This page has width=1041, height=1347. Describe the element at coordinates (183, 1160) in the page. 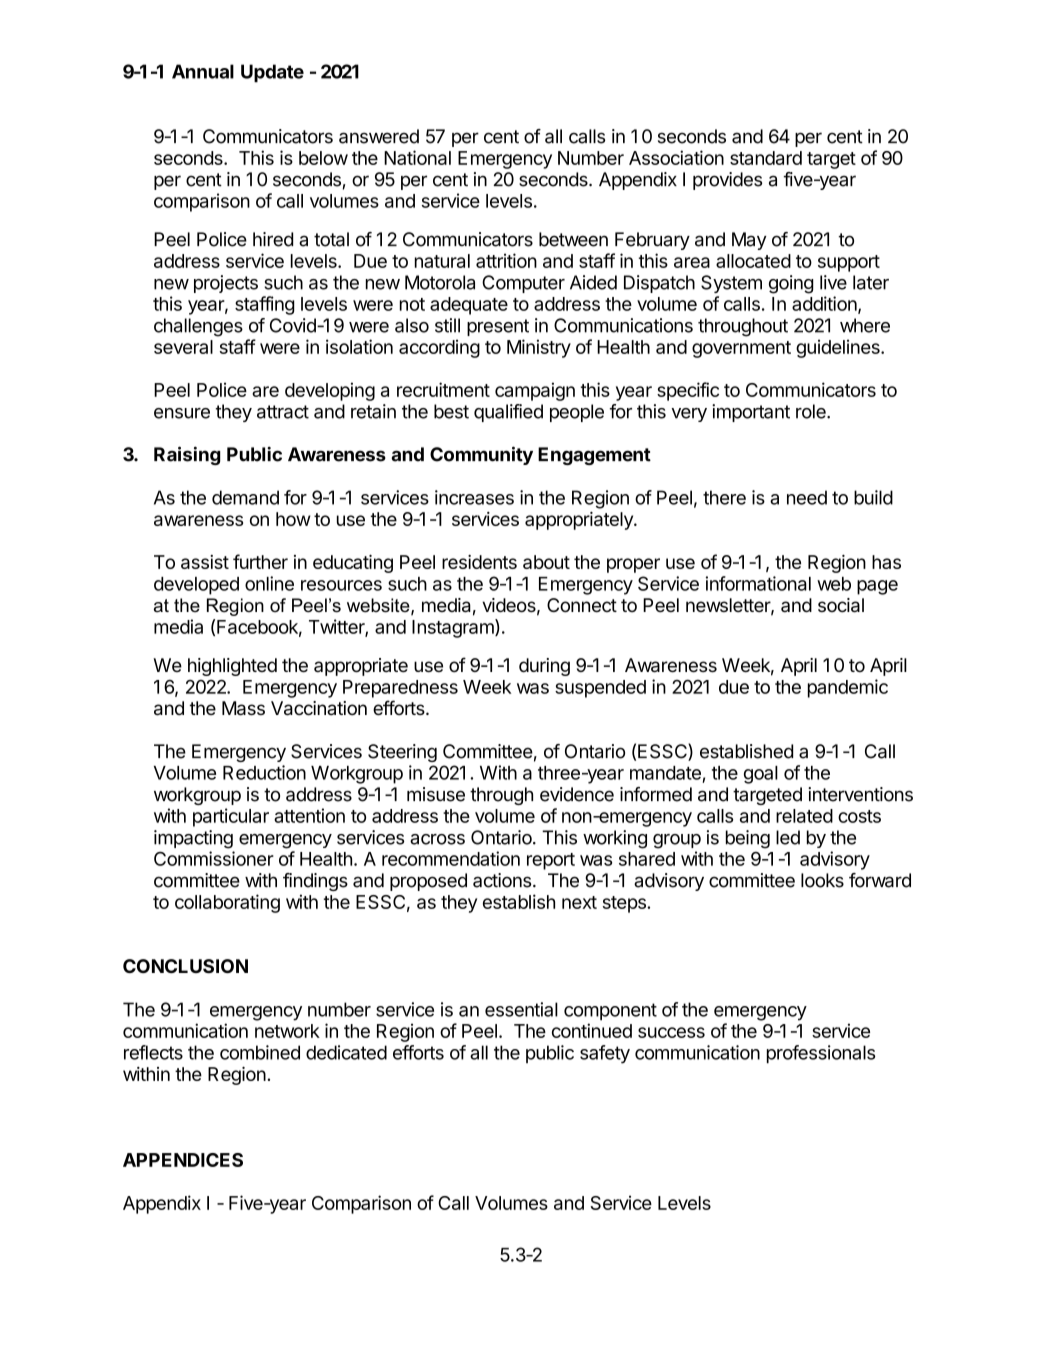

I see `APPENDICES` at that location.
